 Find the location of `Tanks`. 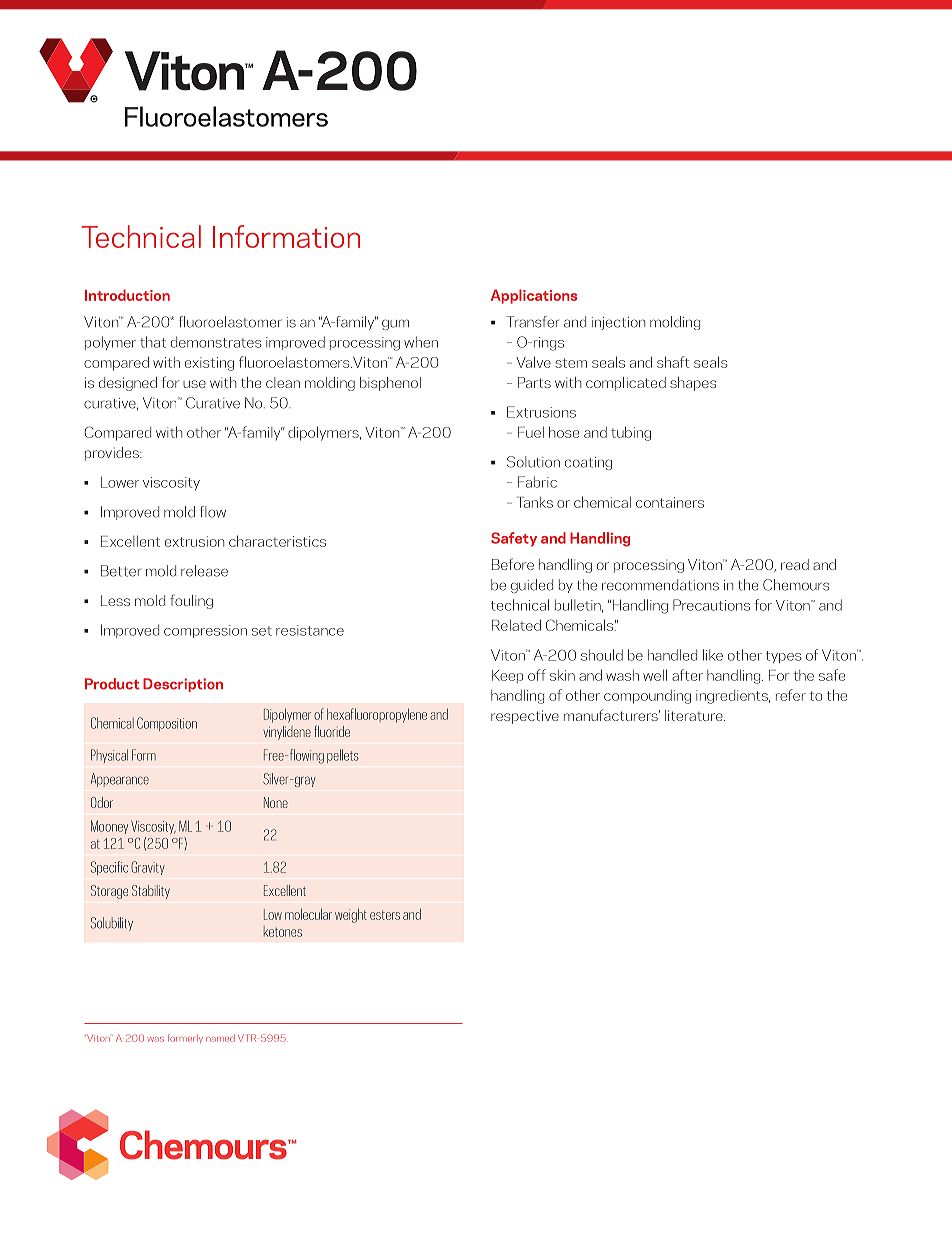

Tanks is located at coordinates (535, 502).
